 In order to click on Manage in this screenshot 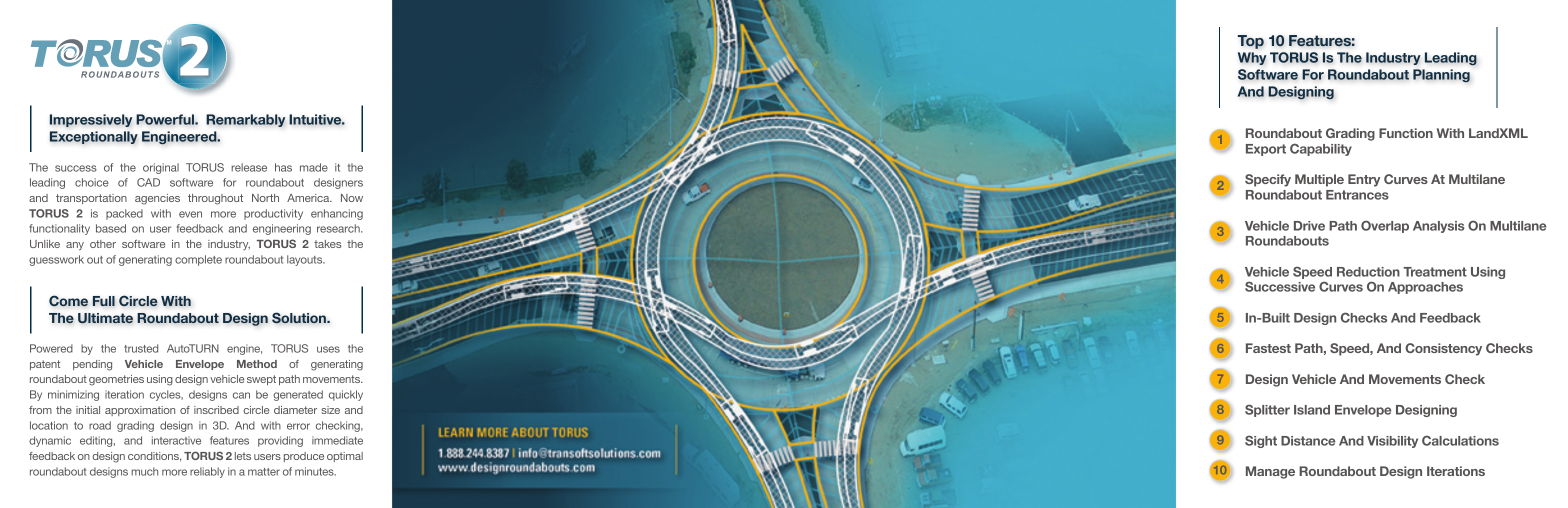, I will do `click(1270, 472)`.
